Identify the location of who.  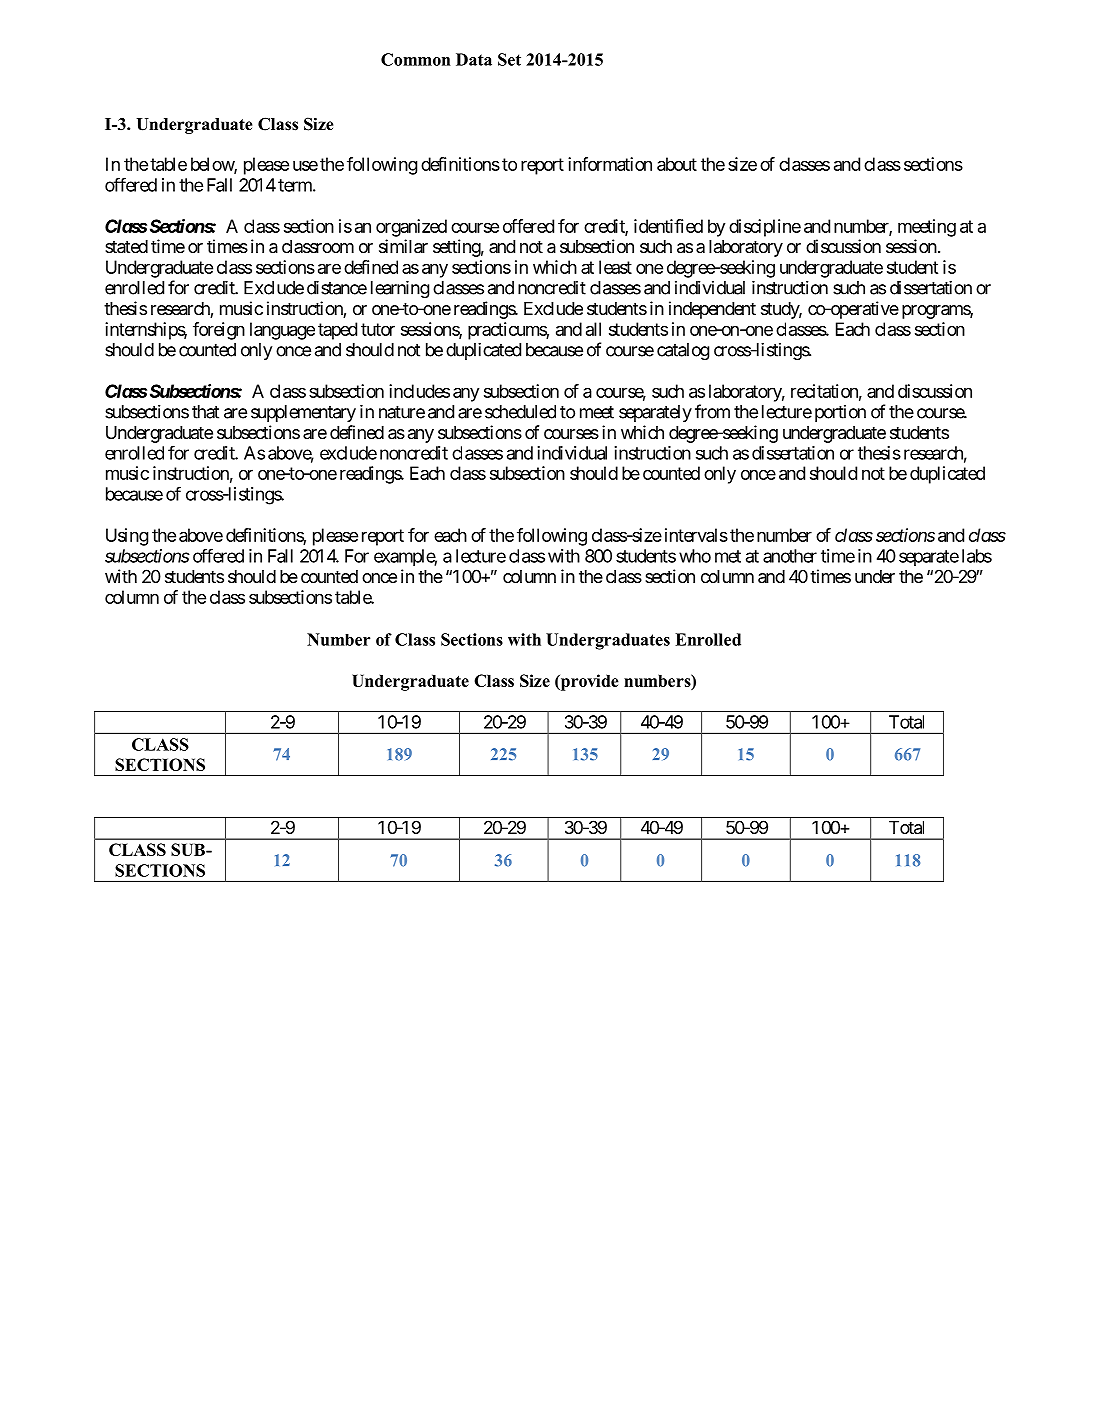
(695, 556).
